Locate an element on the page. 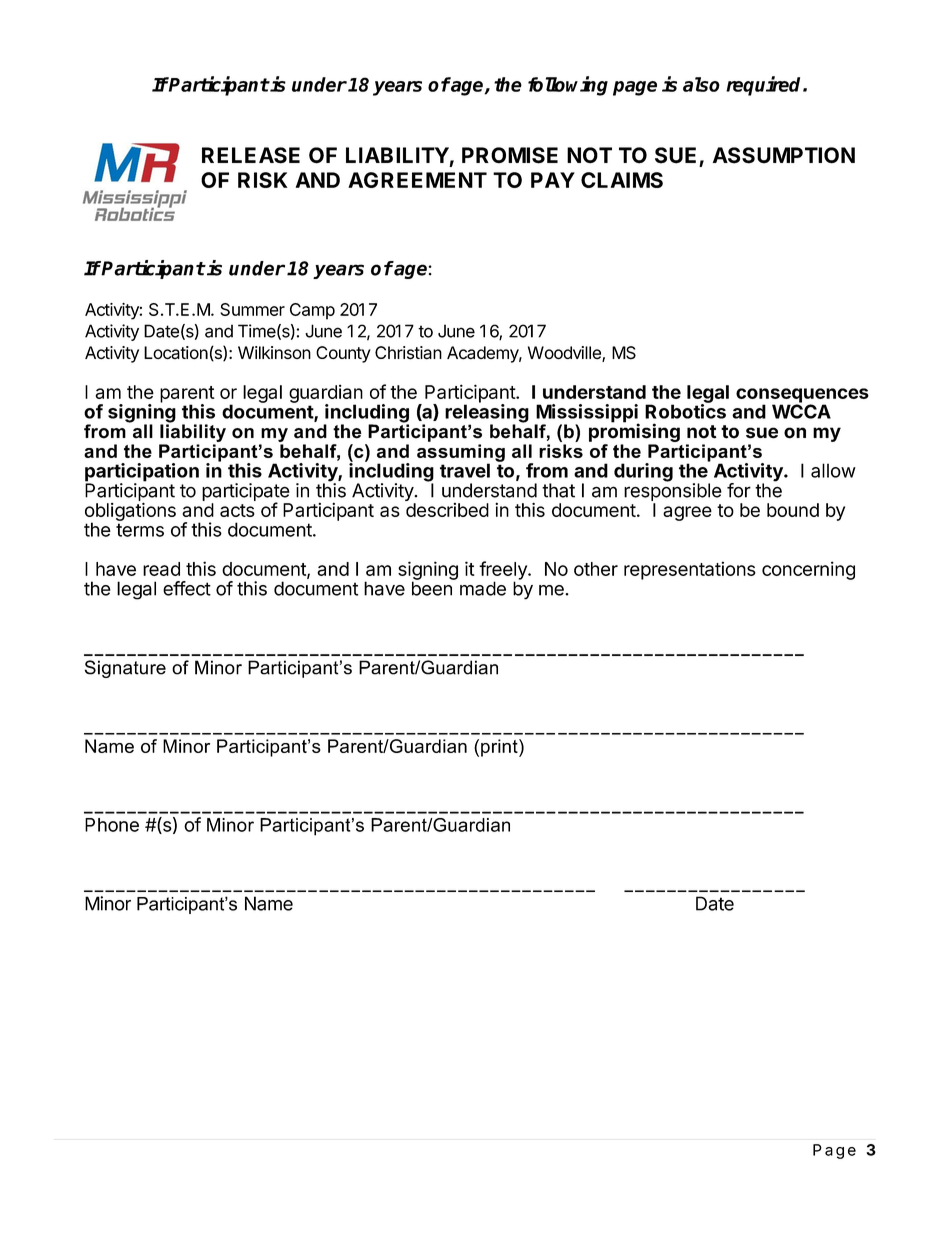 The height and width of the page is (1233, 952). PAY is located at coordinates (553, 180).
